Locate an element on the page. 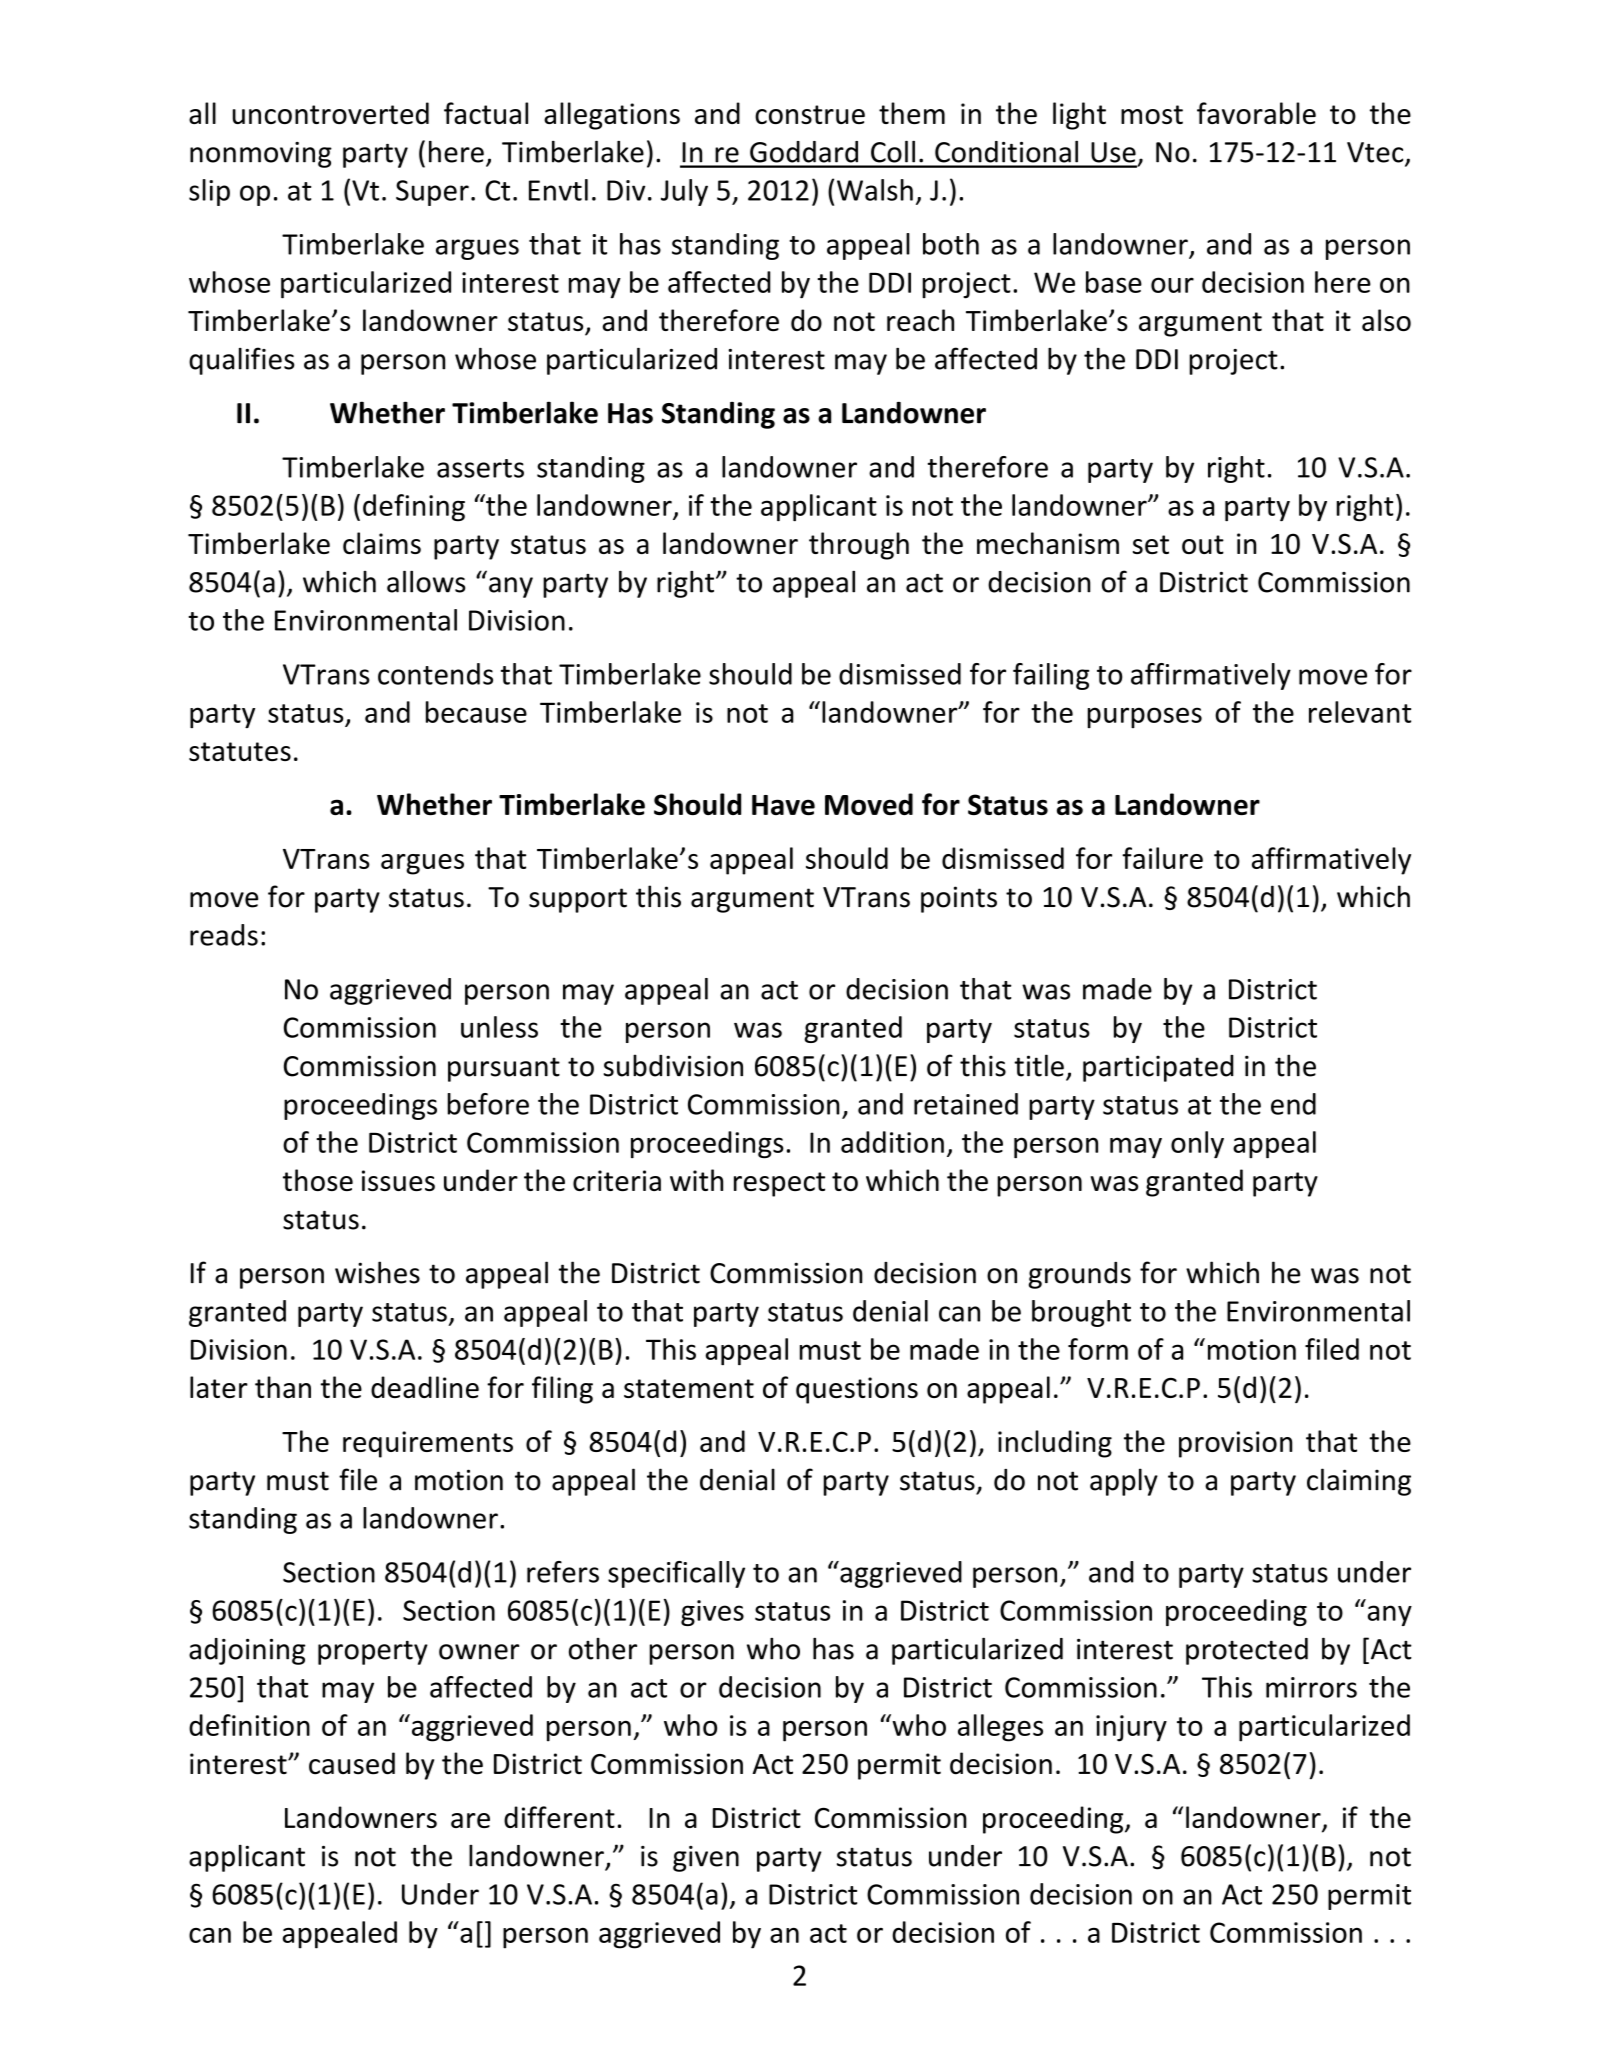 The height and width of the document is (2070, 1600). points is located at coordinates (959, 899).
